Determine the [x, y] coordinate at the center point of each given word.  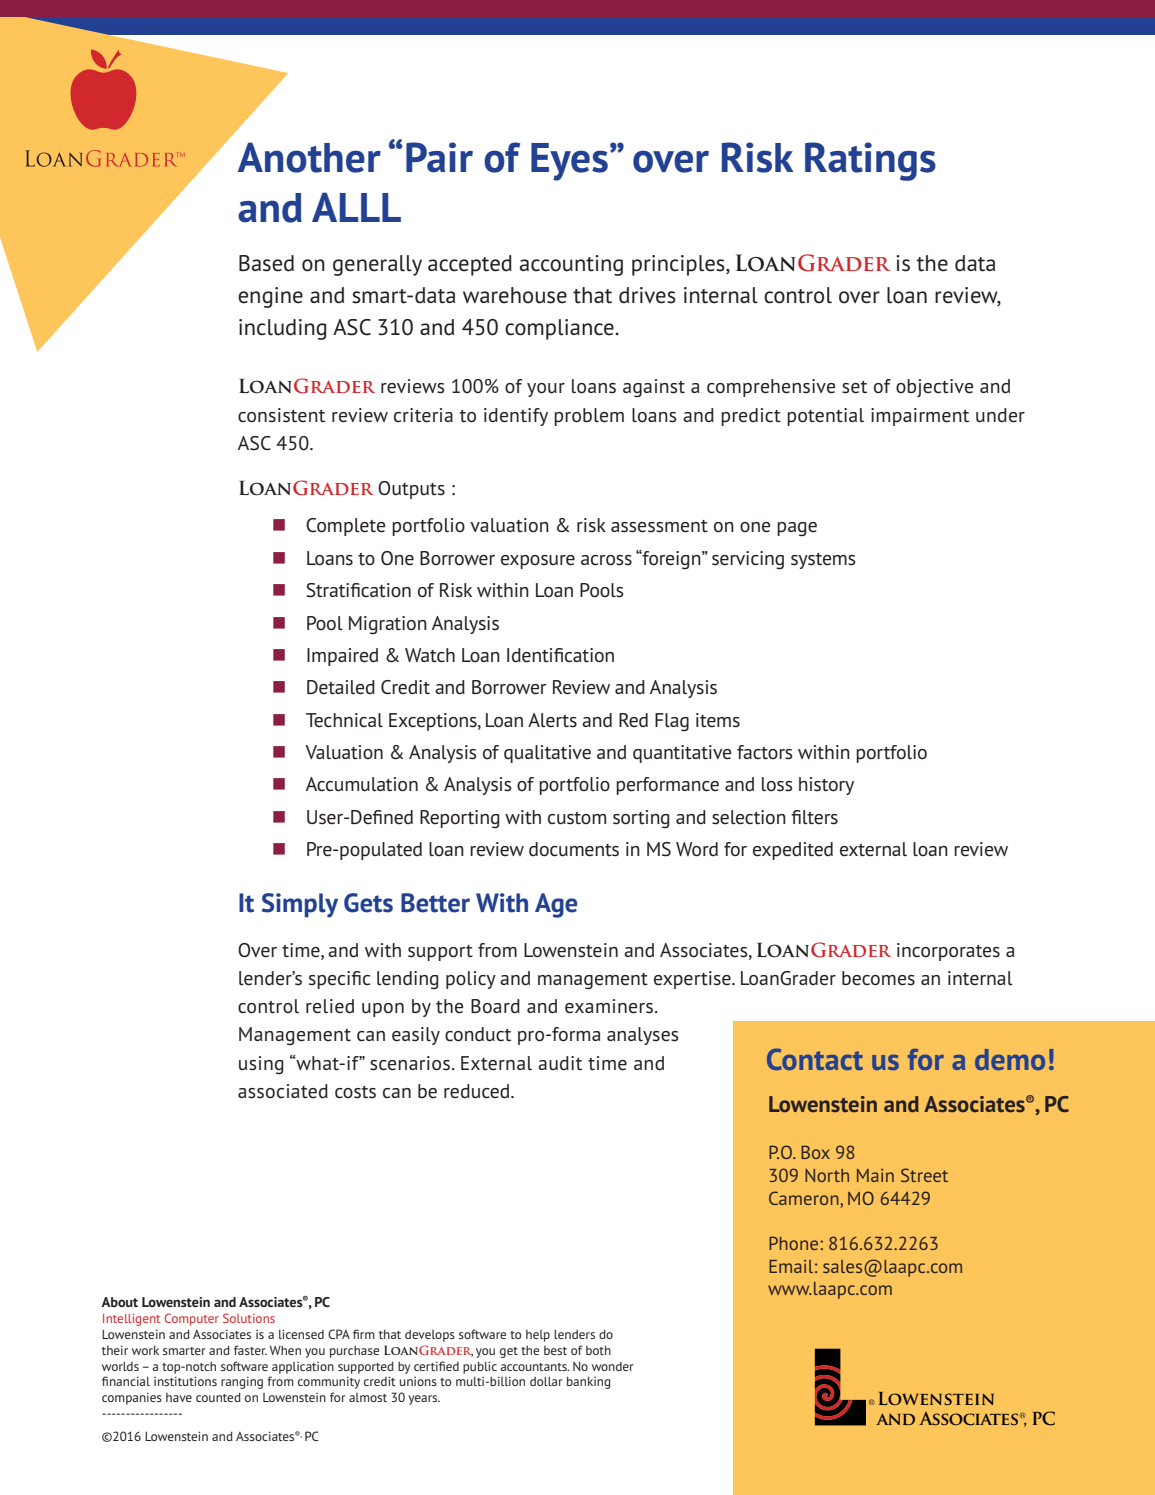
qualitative [547, 754]
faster [250, 1350]
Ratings [870, 161]
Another [309, 157]
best [555, 1350]
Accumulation [362, 784]
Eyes [569, 162]
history [826, 786]
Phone [793, 1243]
